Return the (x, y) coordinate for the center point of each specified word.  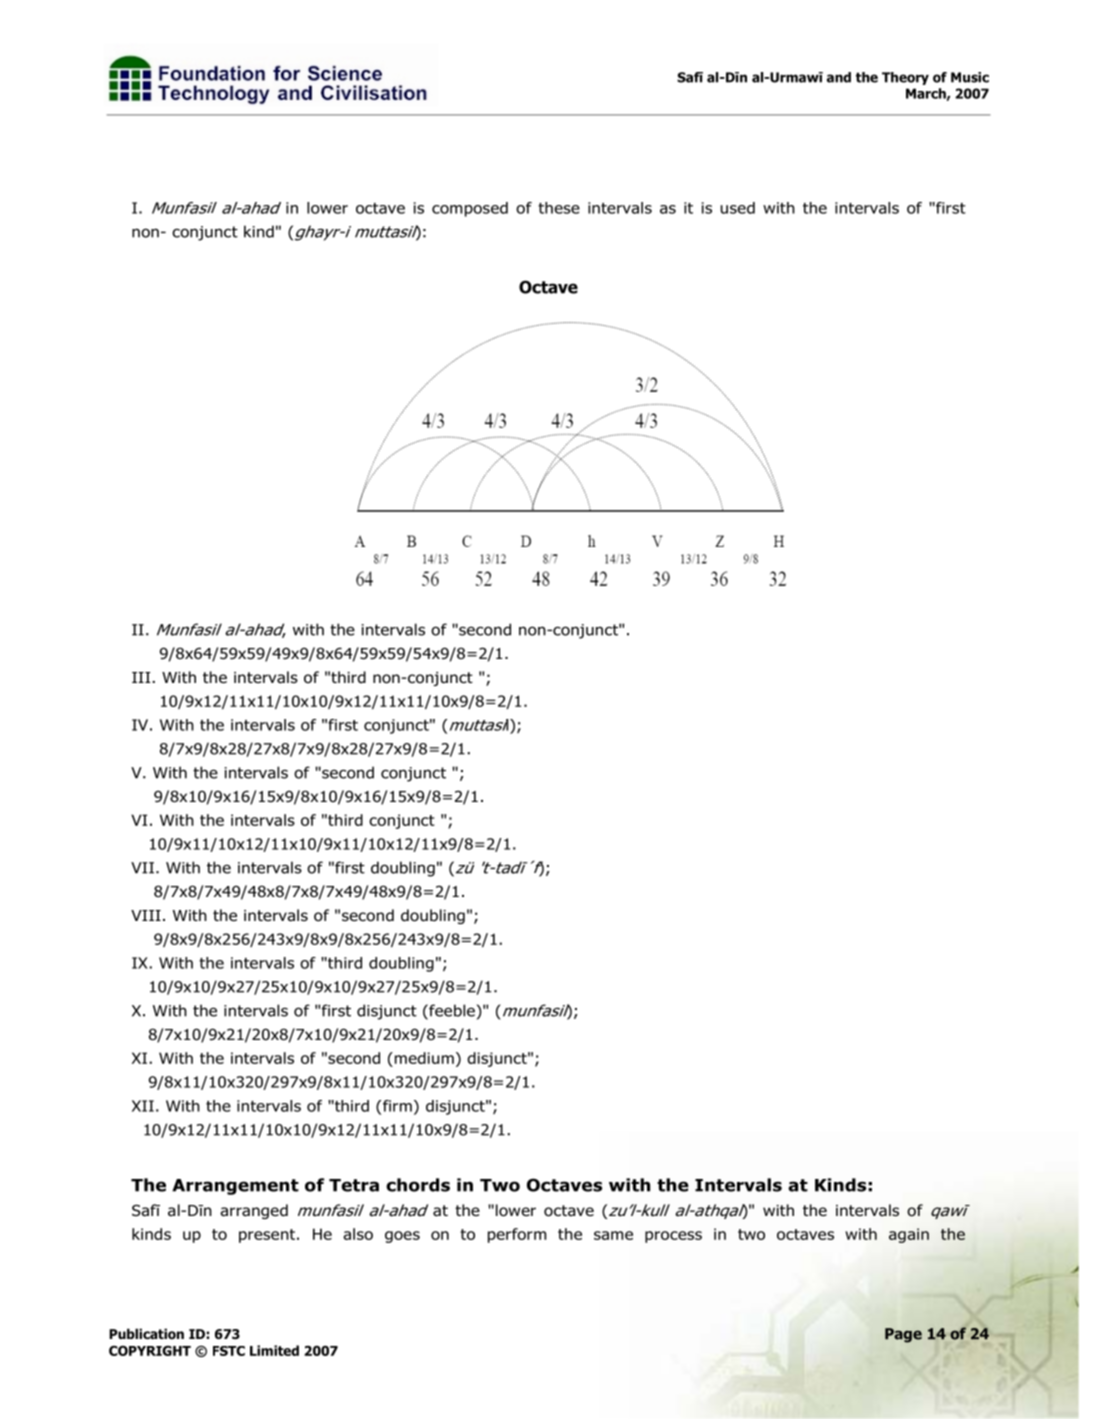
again (909, 1235)
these (559, 208)
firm (396, 1107)
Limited (274, 1350)
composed (470, 209)
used (737, 208)
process (673, 1237)
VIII (146, 915)
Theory (905, 78)
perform (517, 1235)
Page (903, 1335)
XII (143, 1106)
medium (423, 1059)
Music (970, 77)
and (839, 77)
